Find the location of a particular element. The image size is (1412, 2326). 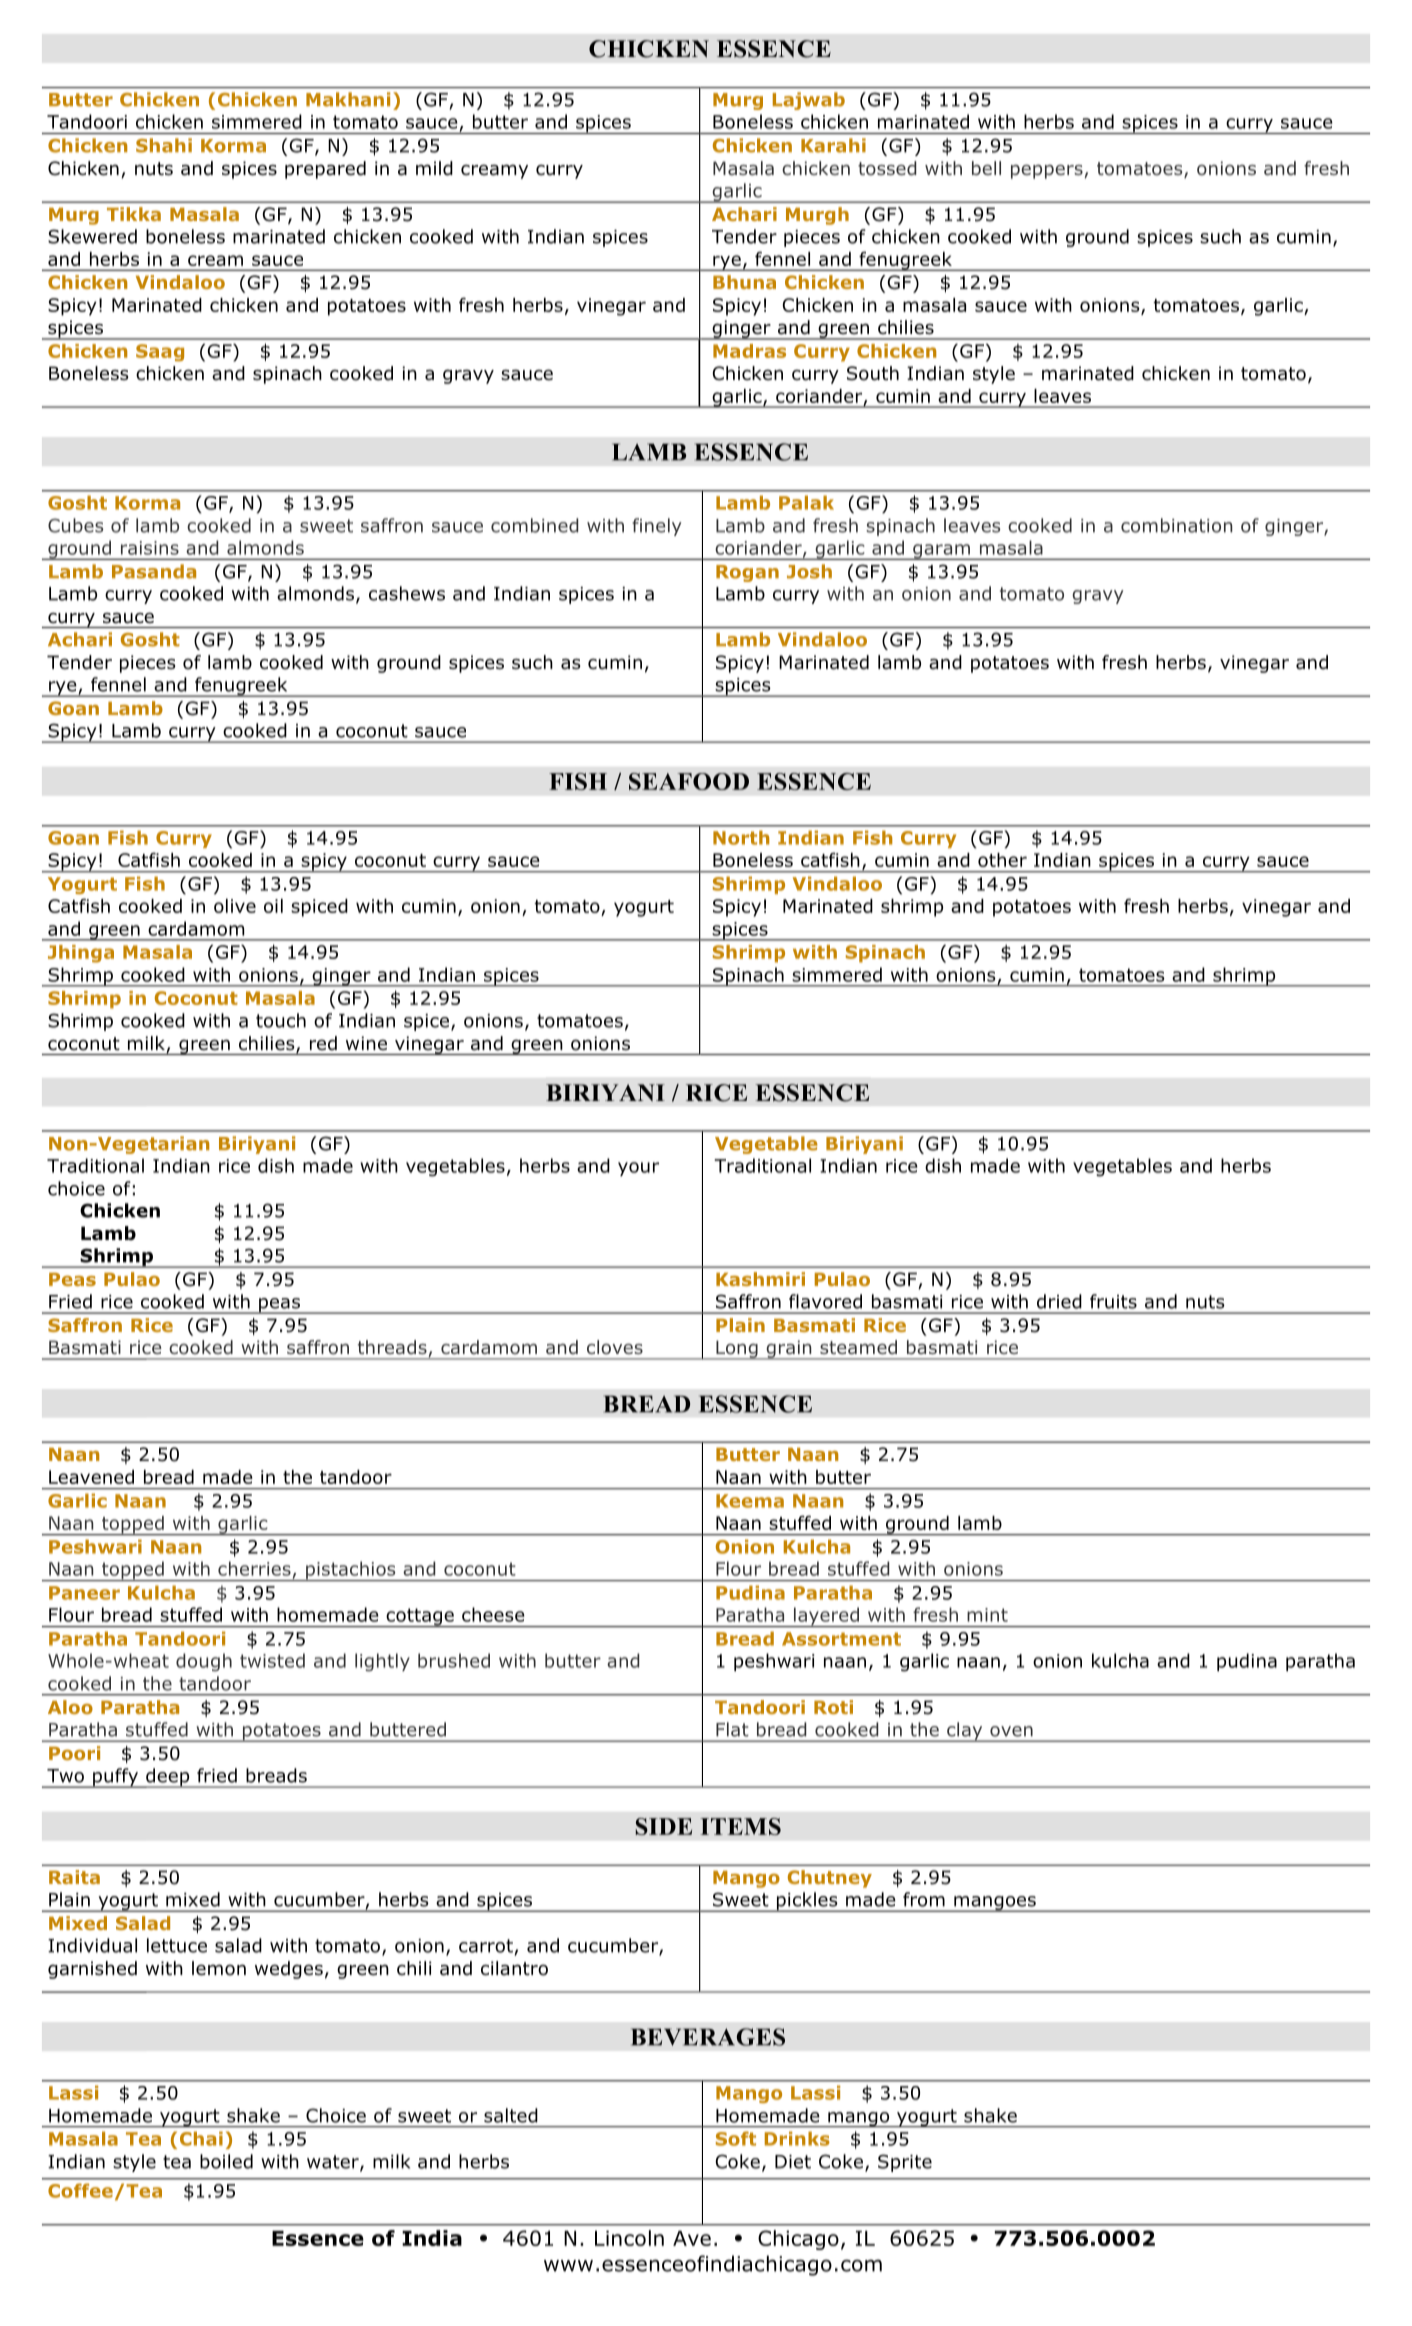

boiled is located at coordinates (226, 2161).
